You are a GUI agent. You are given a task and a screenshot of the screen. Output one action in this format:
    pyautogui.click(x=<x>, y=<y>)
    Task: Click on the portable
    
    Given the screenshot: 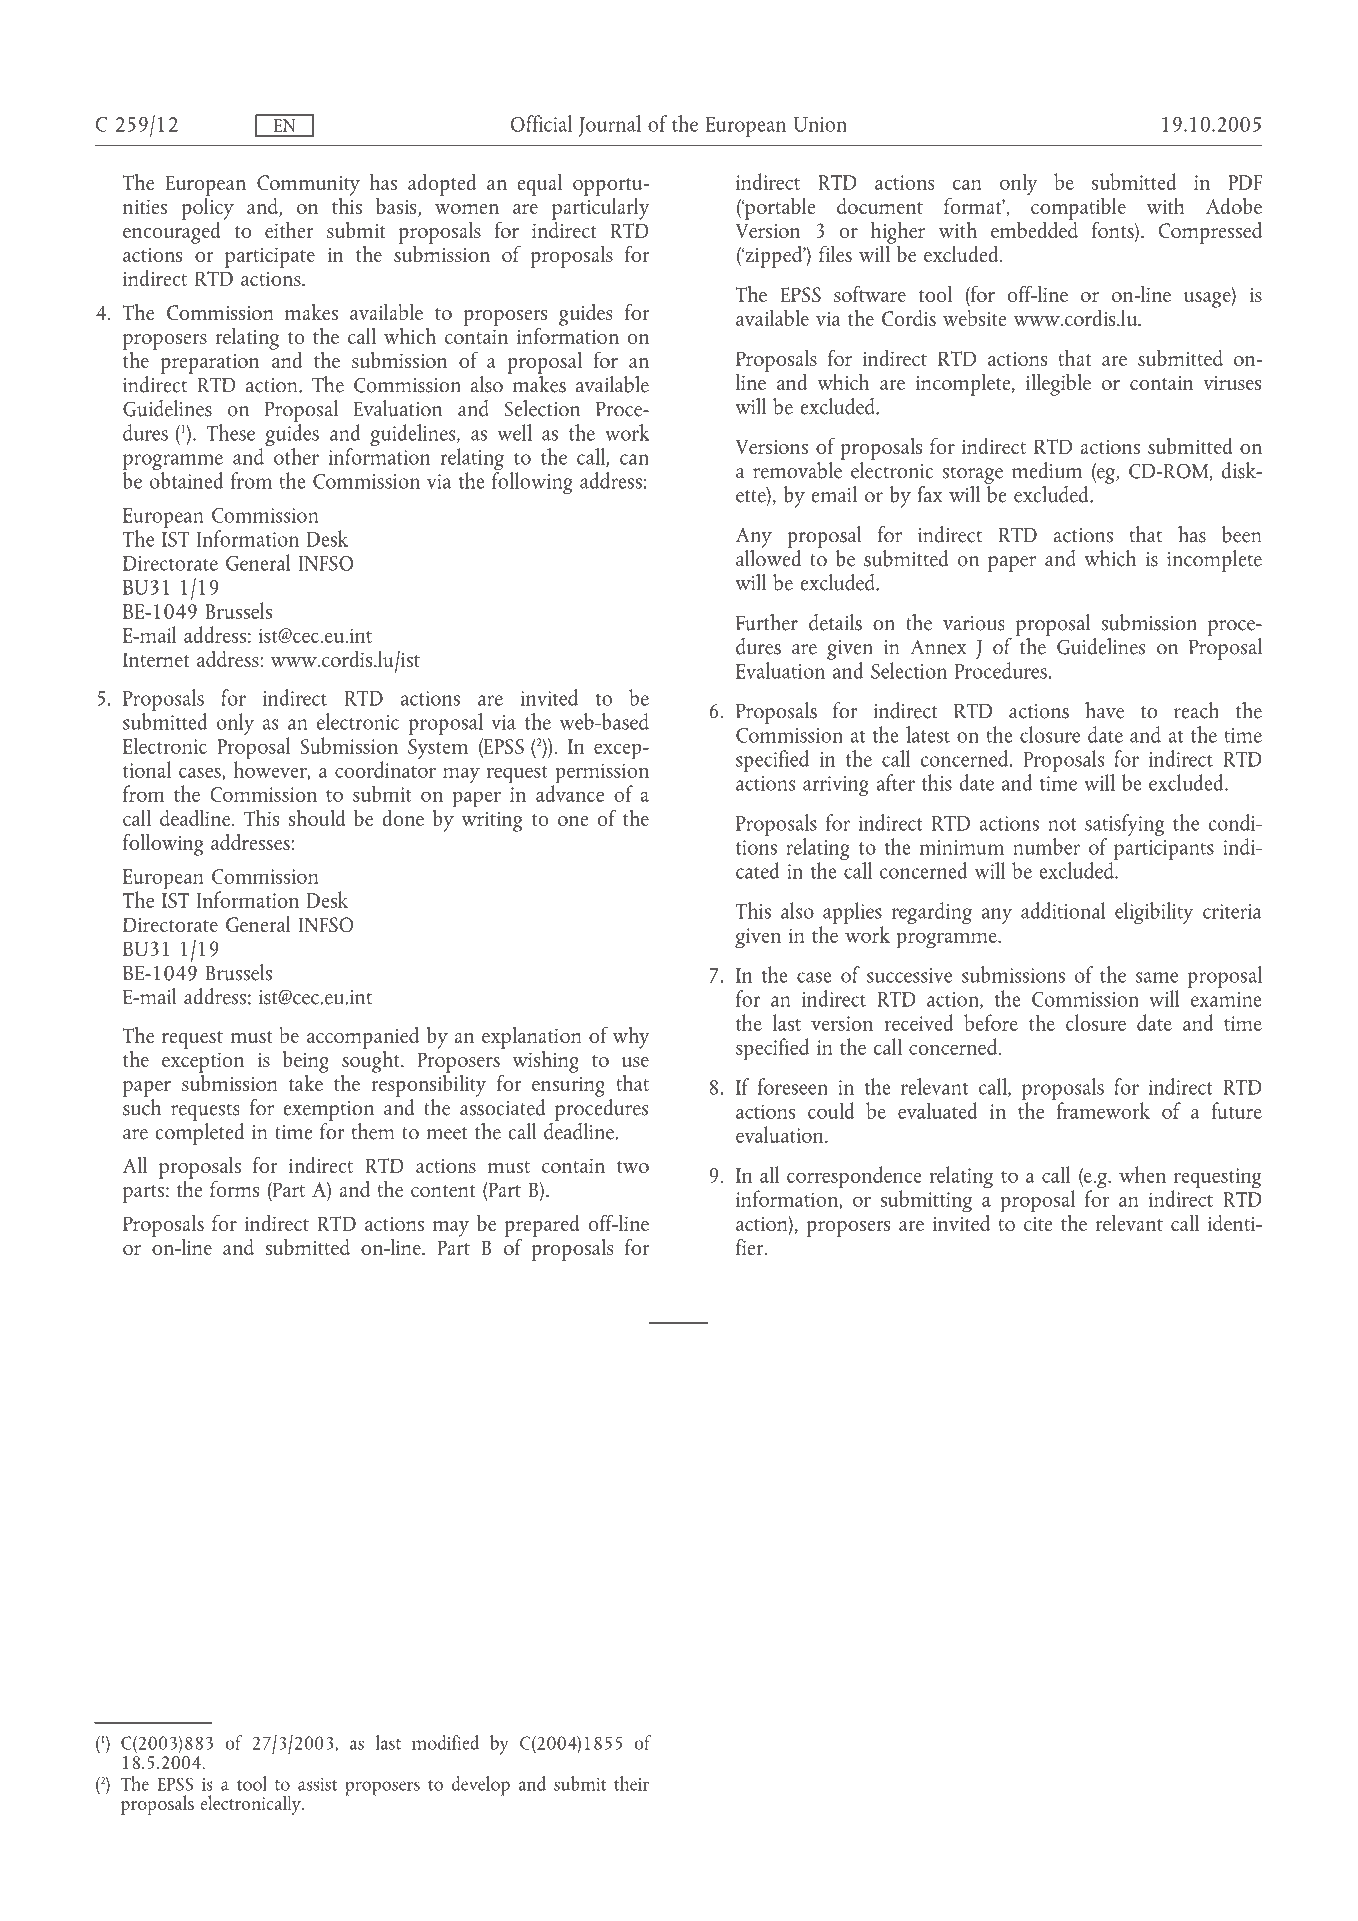 What is the action you would take?
    pyautogui.click(x=779, y=208)
